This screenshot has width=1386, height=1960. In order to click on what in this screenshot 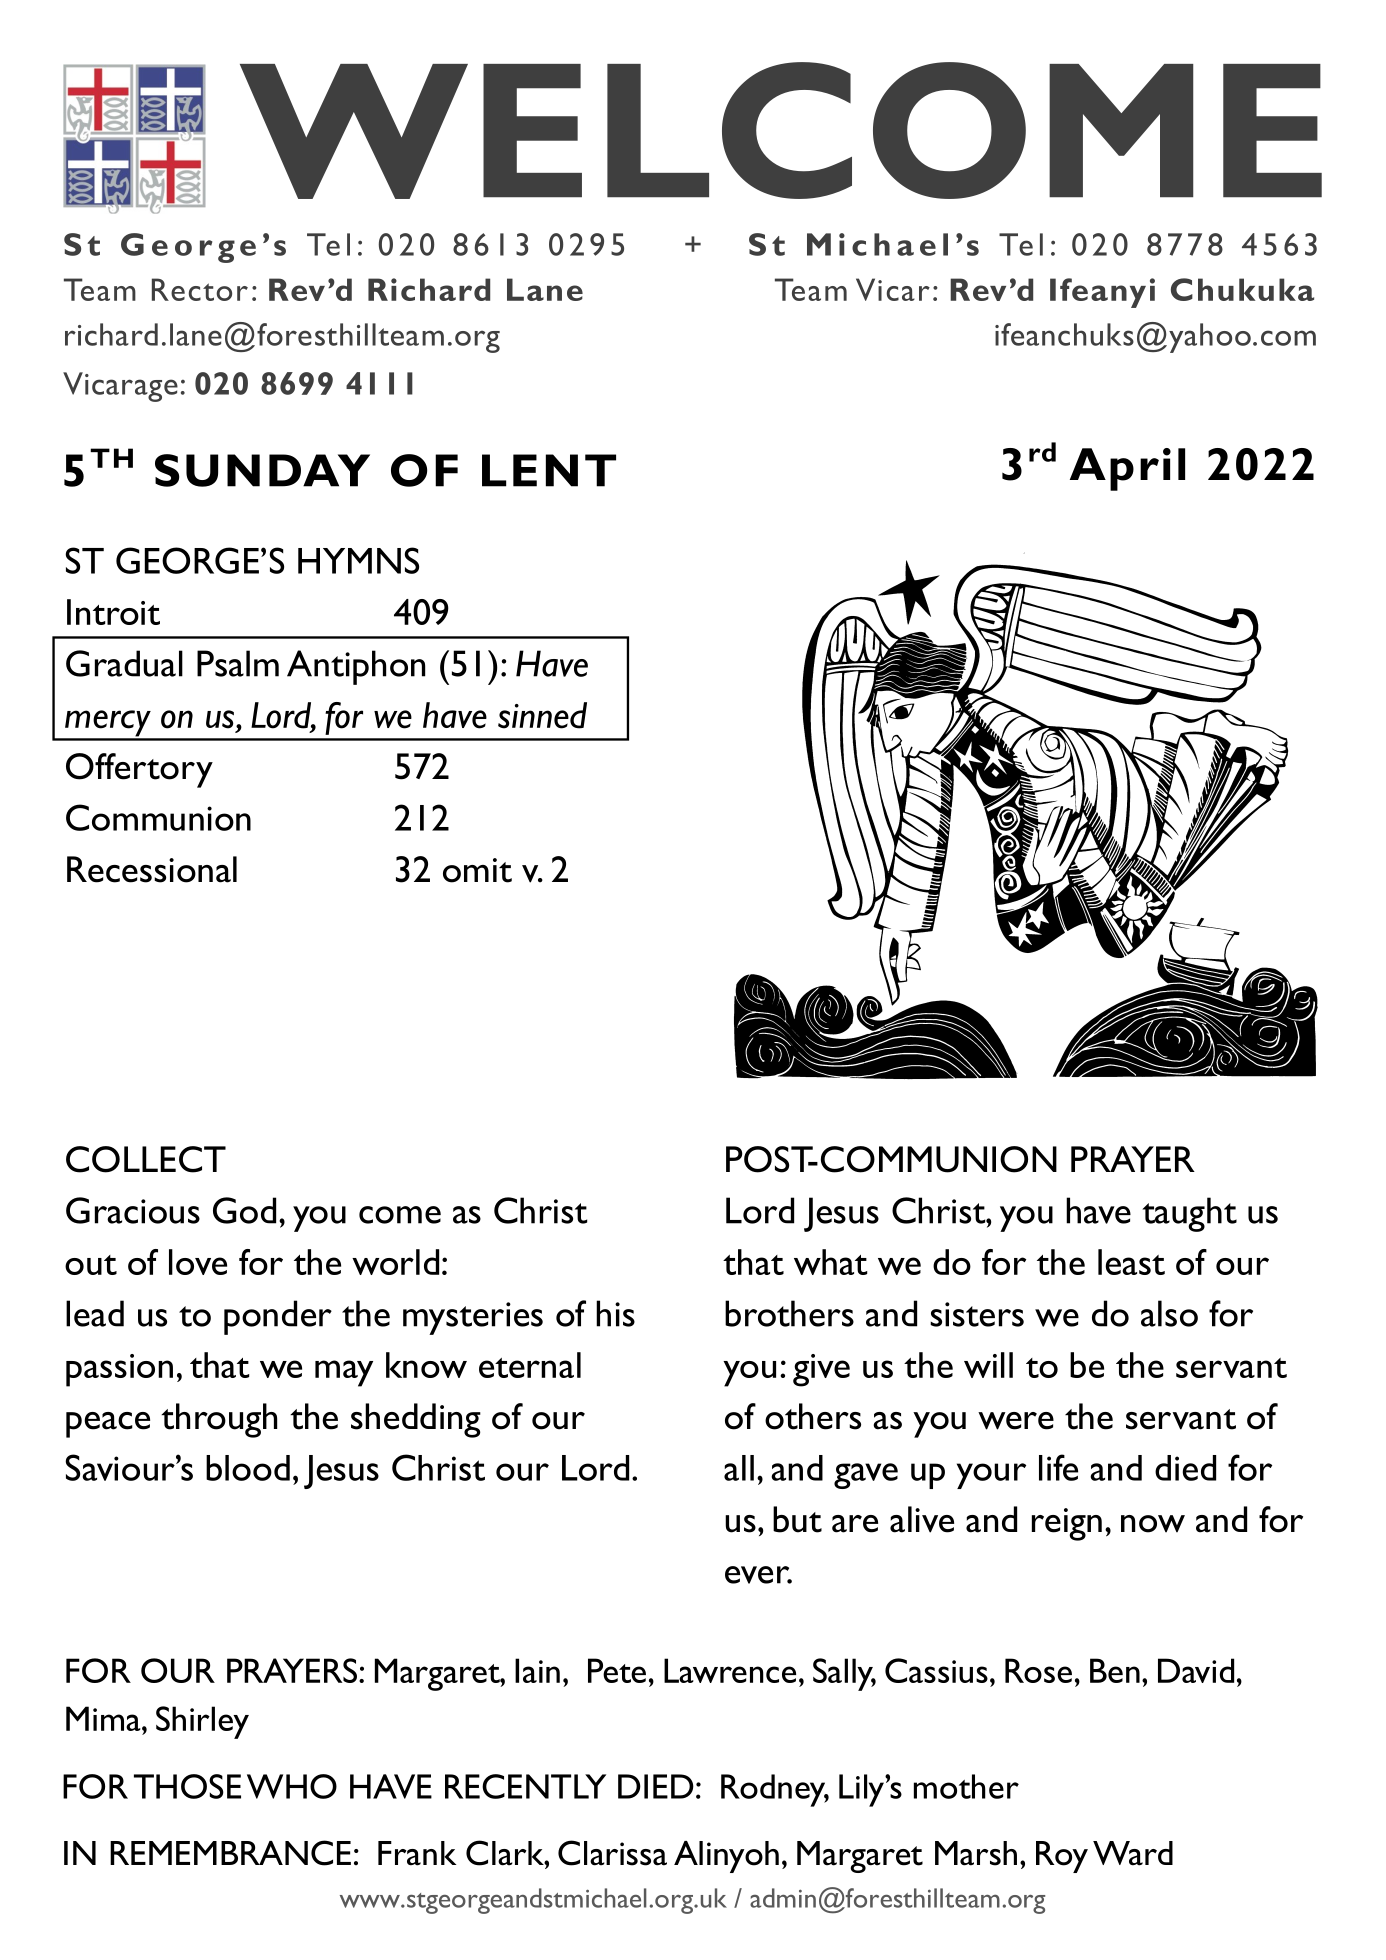, I will do `click(830, 1262)`.
